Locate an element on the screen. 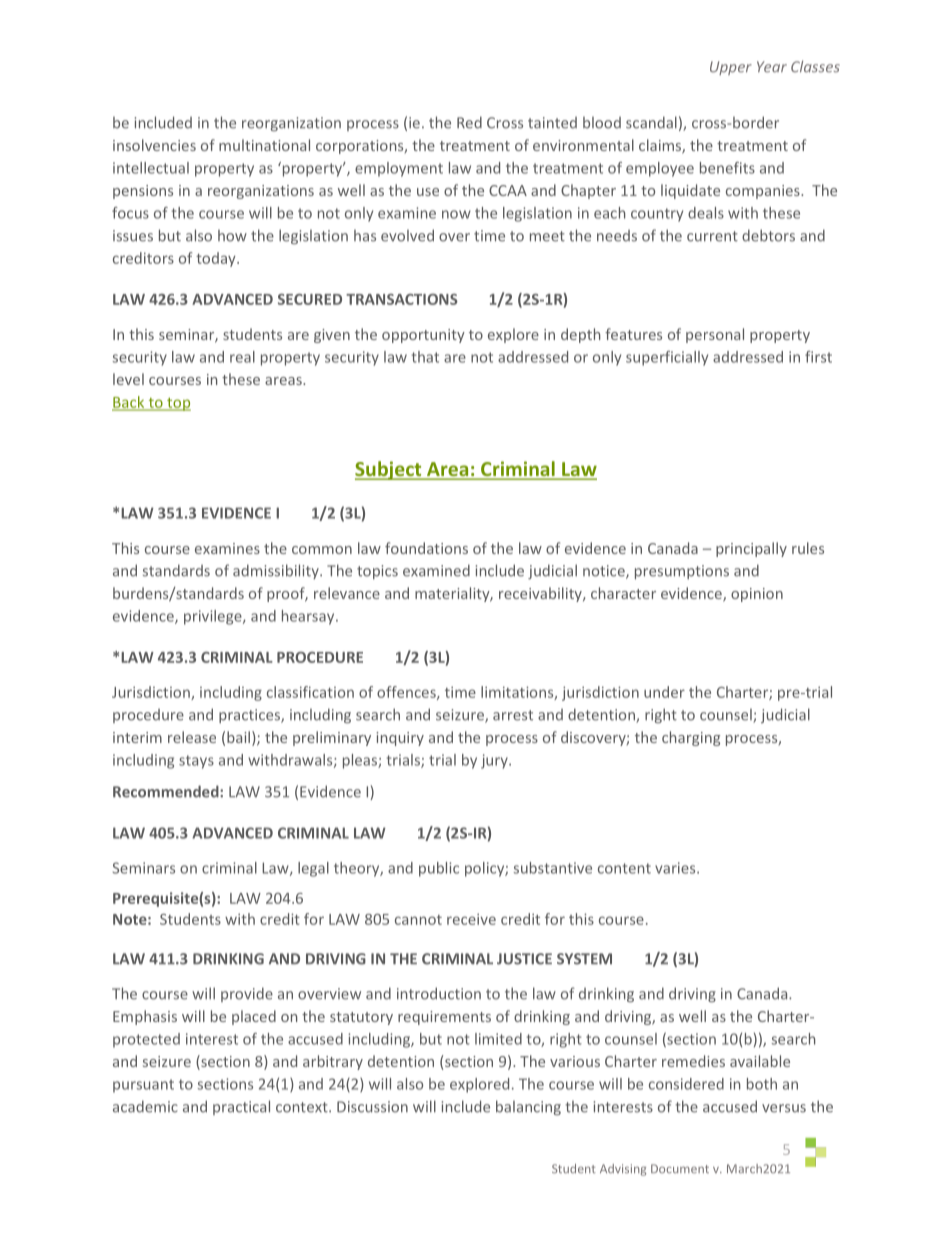 This screenshot has width=952, height=1233. legal is located at coordinates (313, 869).
